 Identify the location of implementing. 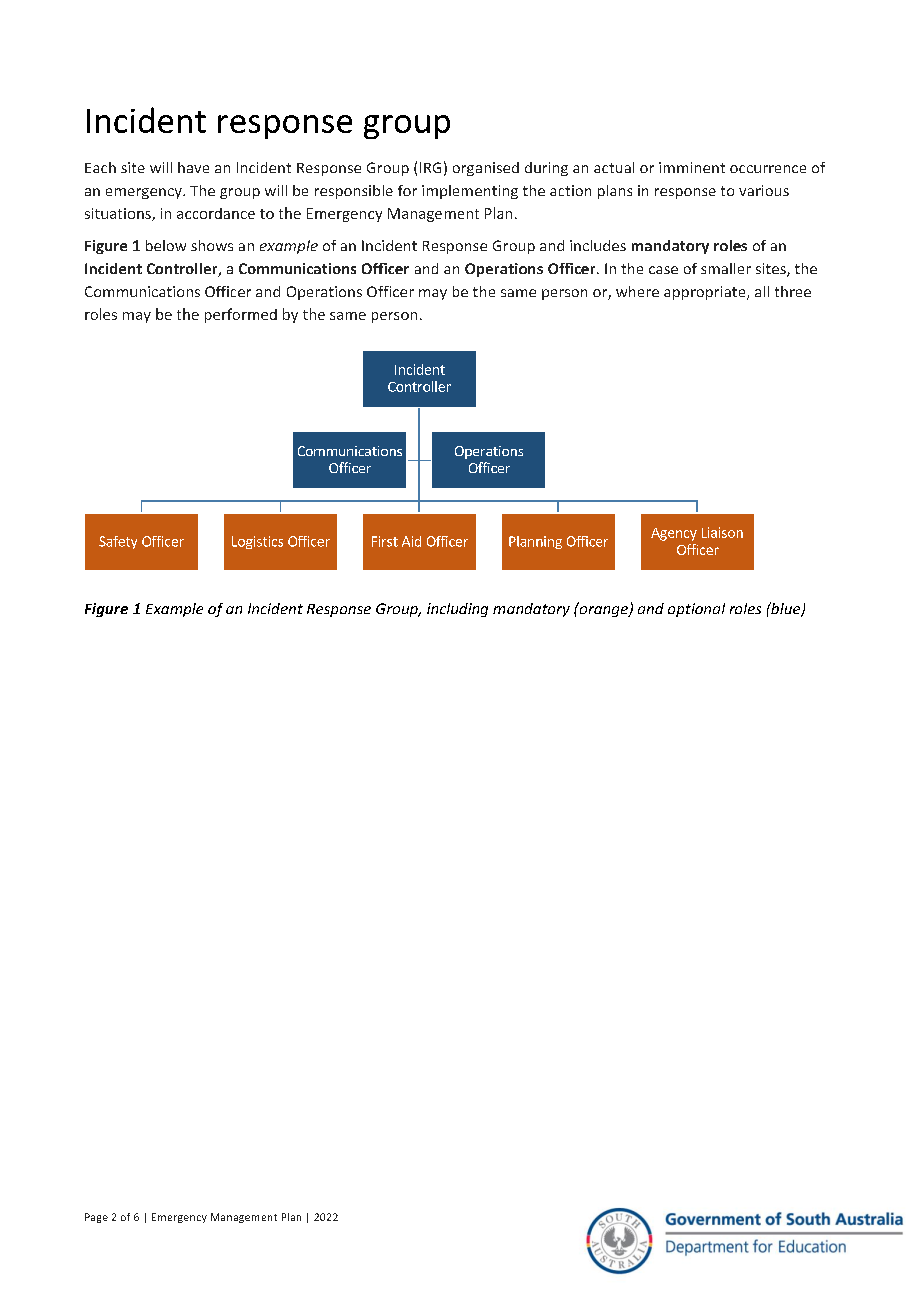
(470, 192).
